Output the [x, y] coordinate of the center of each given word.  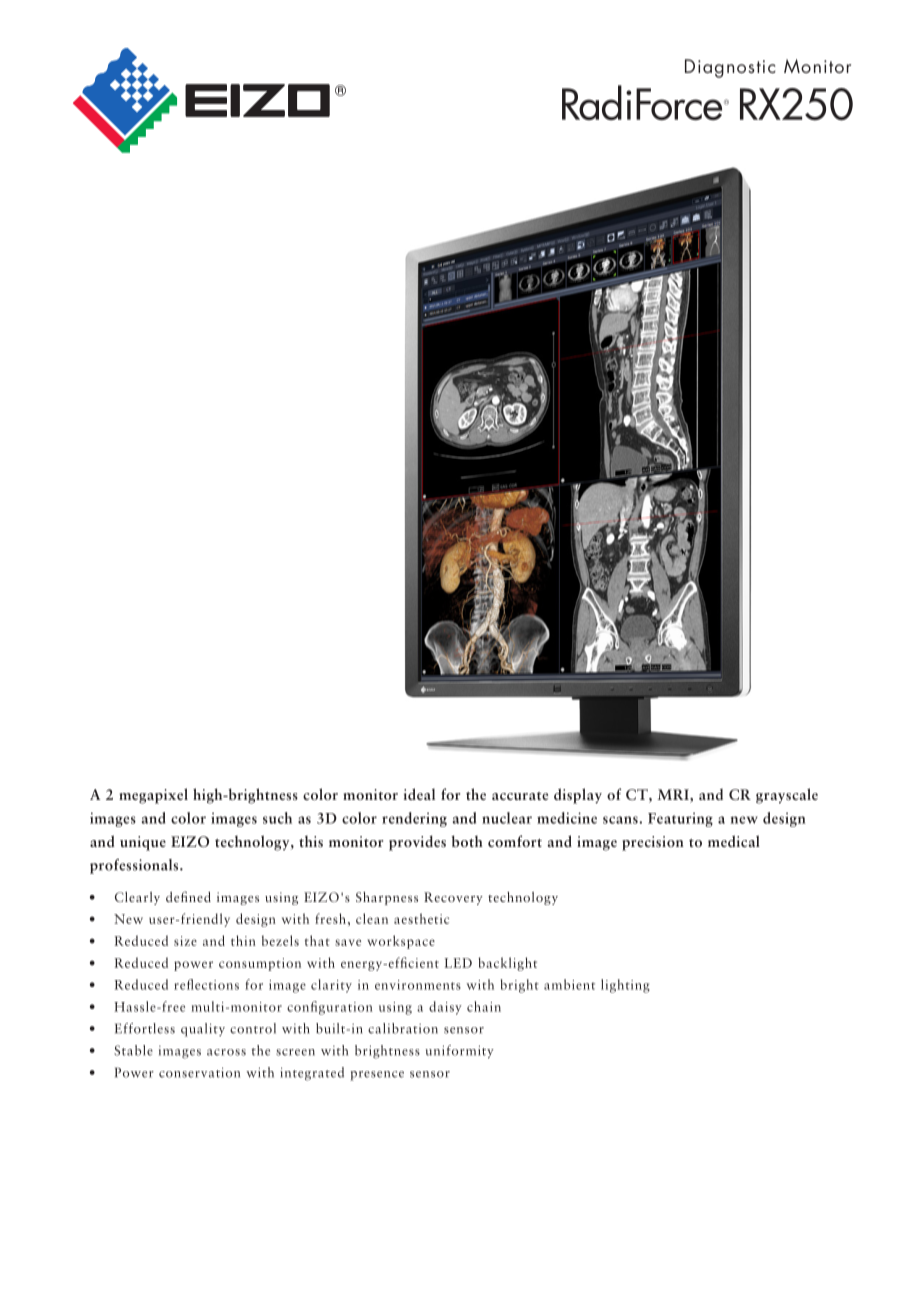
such [277, 818]
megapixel [153, 796]
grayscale [787, 796]
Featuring [680, 819]
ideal [419, 794]
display [578, 796]
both [467, 841]
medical [734, 841]
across [226, 1052]
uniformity [460, 1052]
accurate [520, 796]
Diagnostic [730, 68]
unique [143, 843]
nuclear [507, 818]
